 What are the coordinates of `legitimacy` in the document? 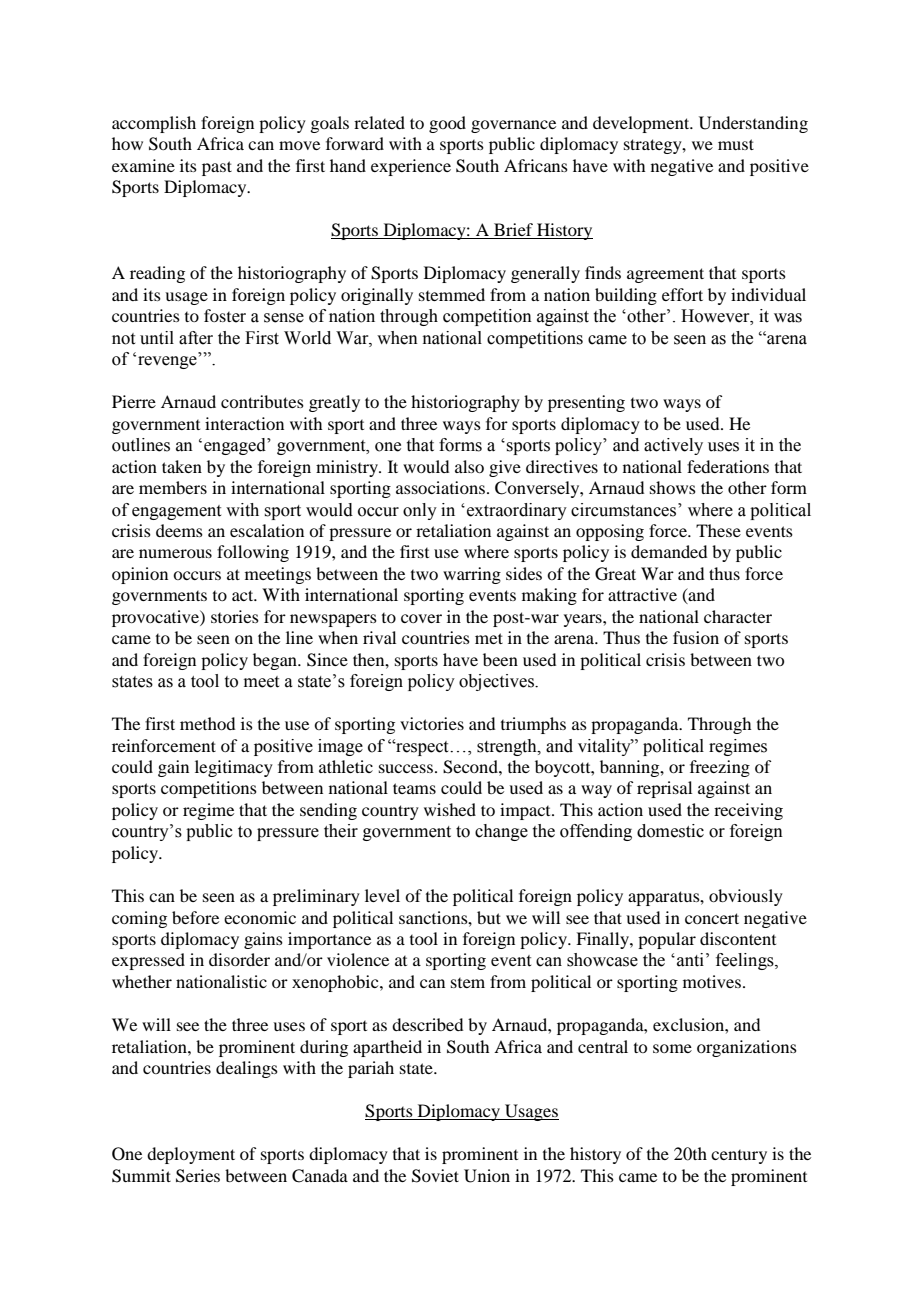 It's located at (234, 768).
